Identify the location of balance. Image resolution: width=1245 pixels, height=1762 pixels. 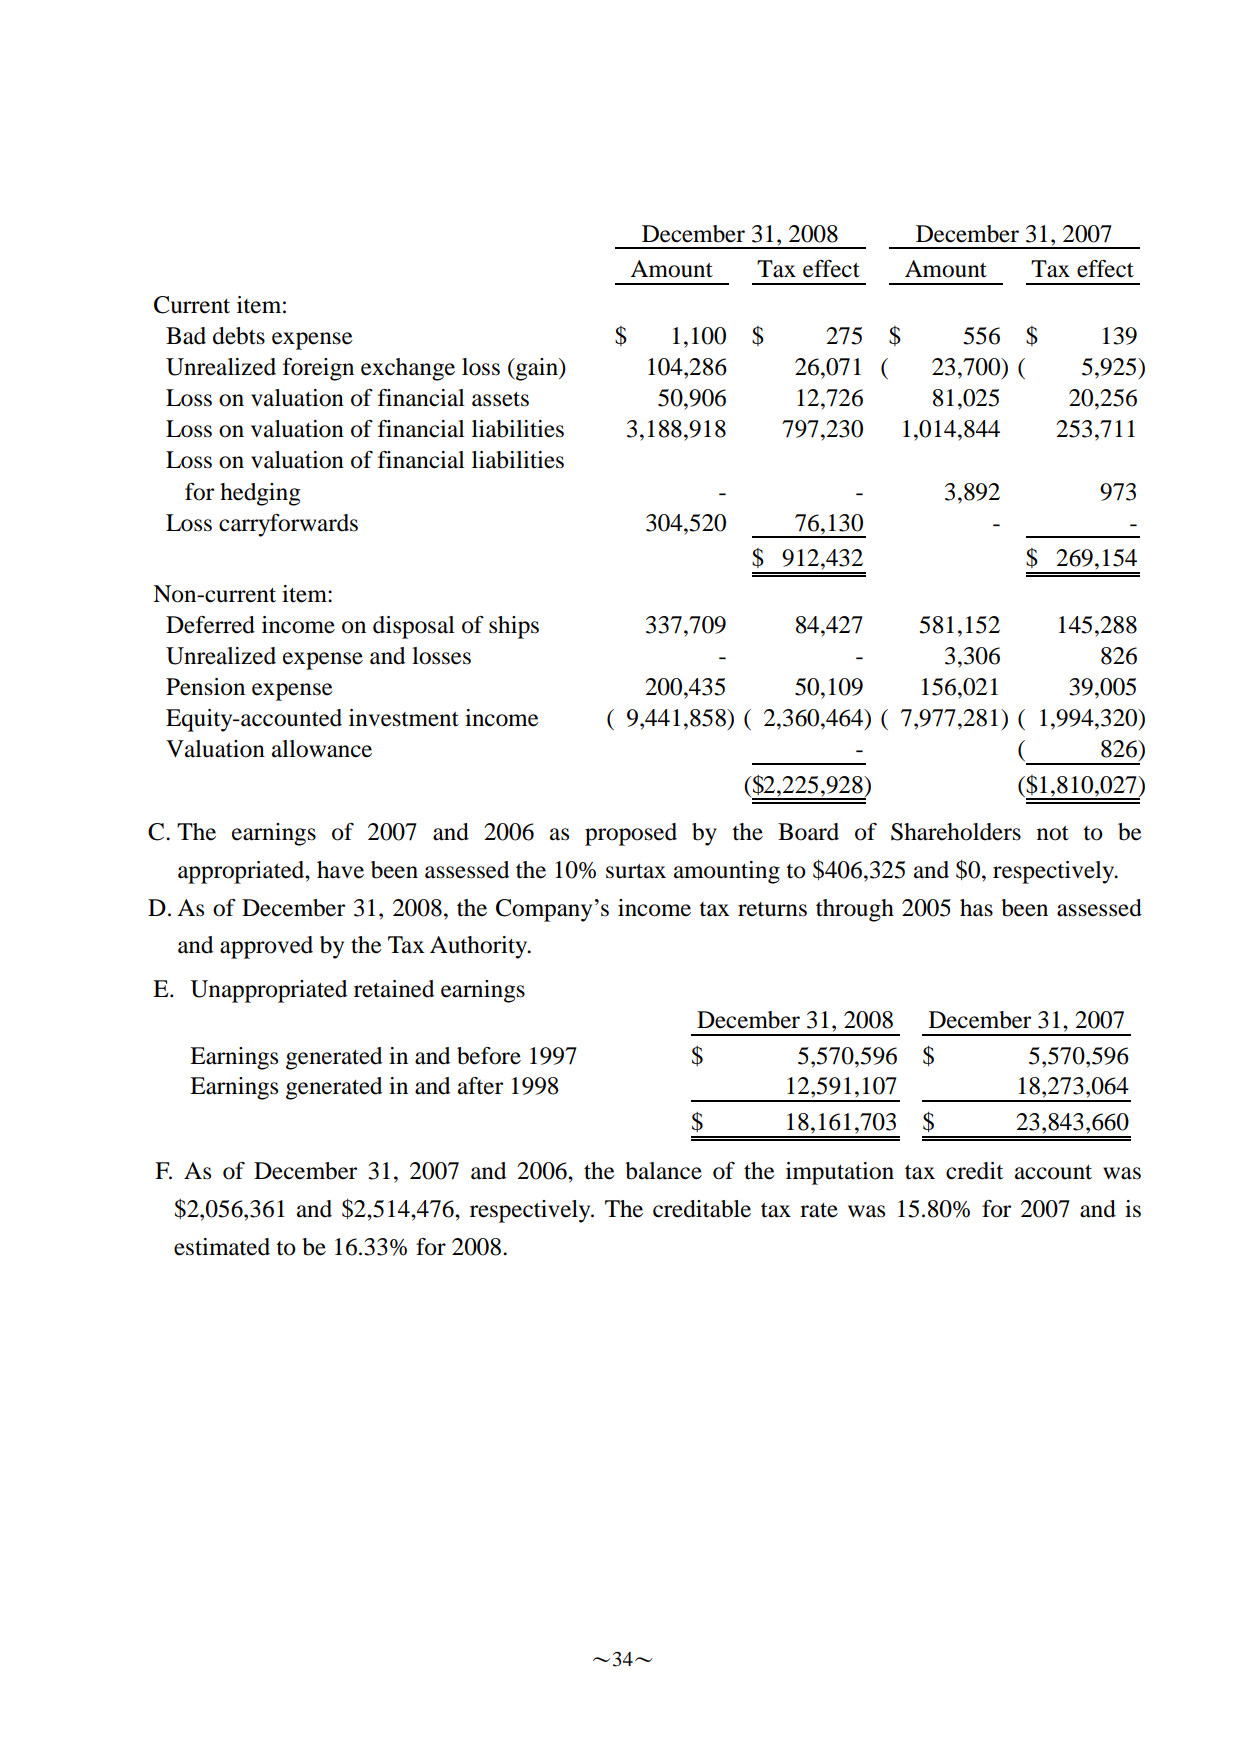
(663, 1171).
